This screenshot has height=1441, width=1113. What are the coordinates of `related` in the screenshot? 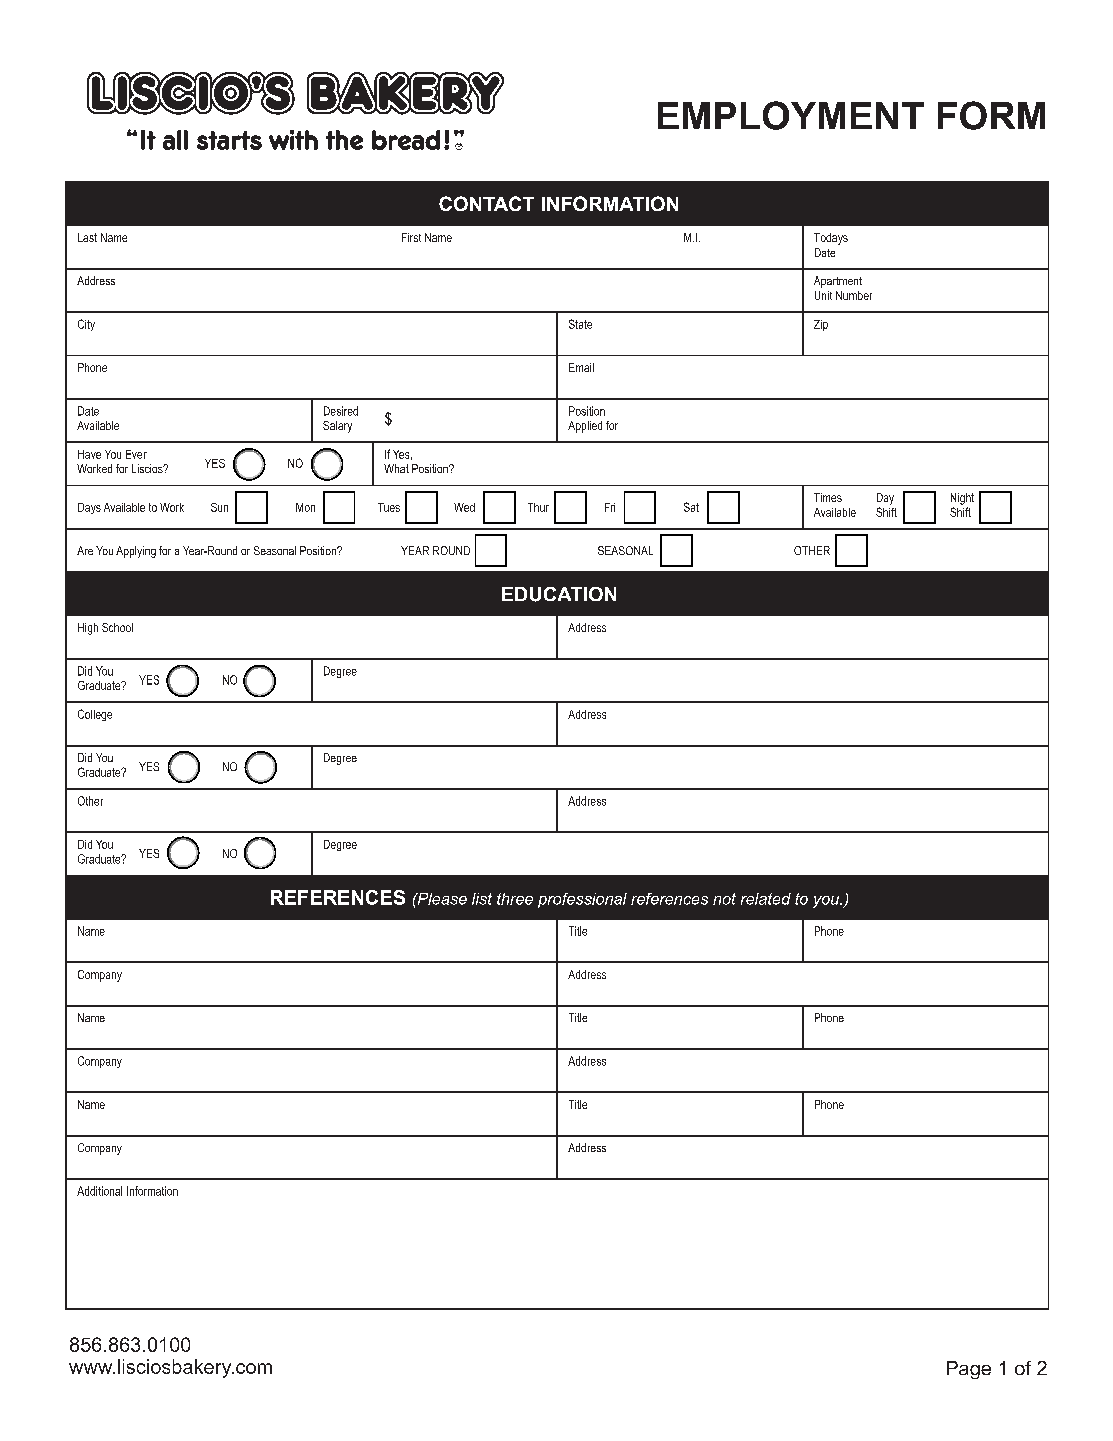 It's located at (766, 899).
